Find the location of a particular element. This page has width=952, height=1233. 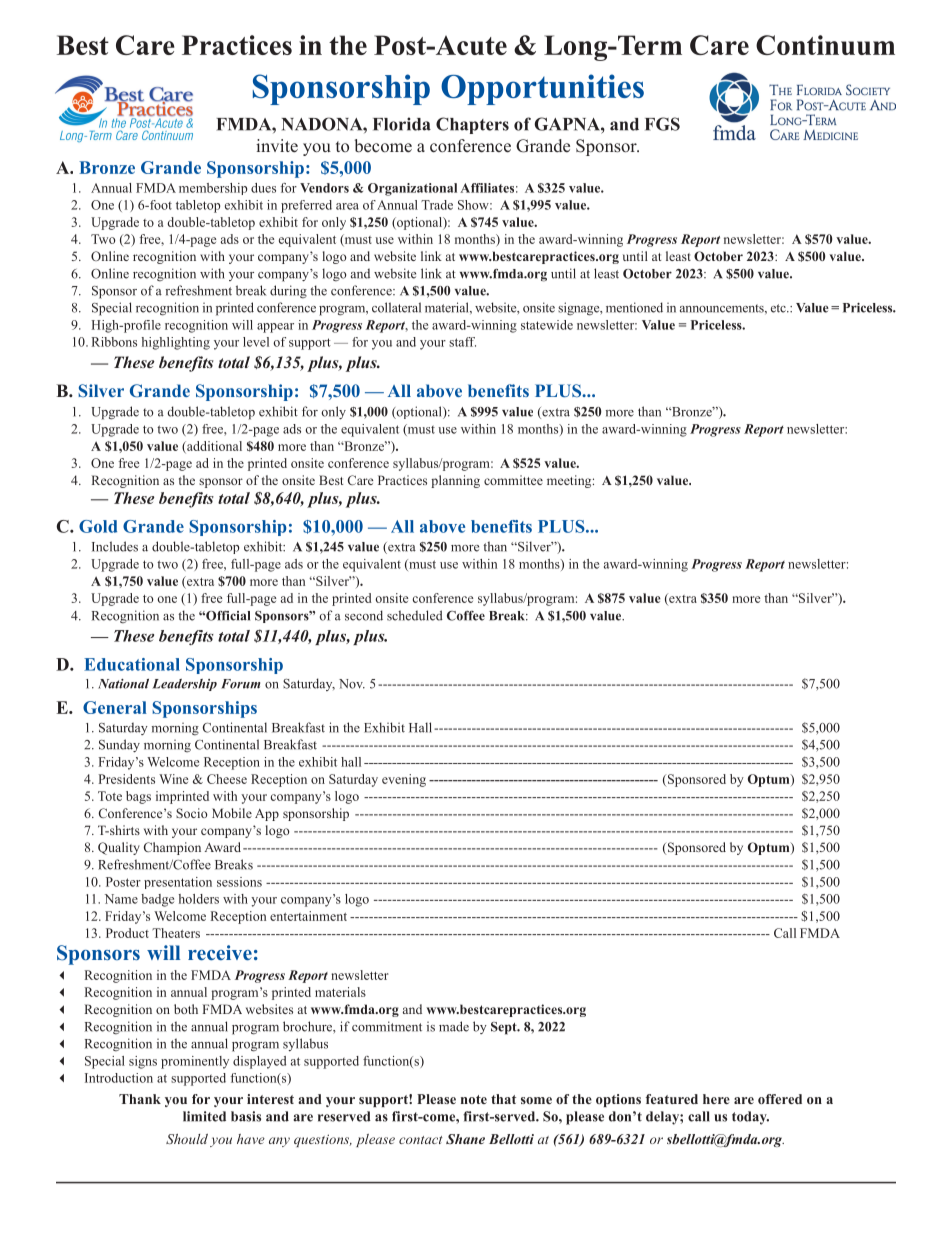

Chapters is located at coordinates (472, 125).
